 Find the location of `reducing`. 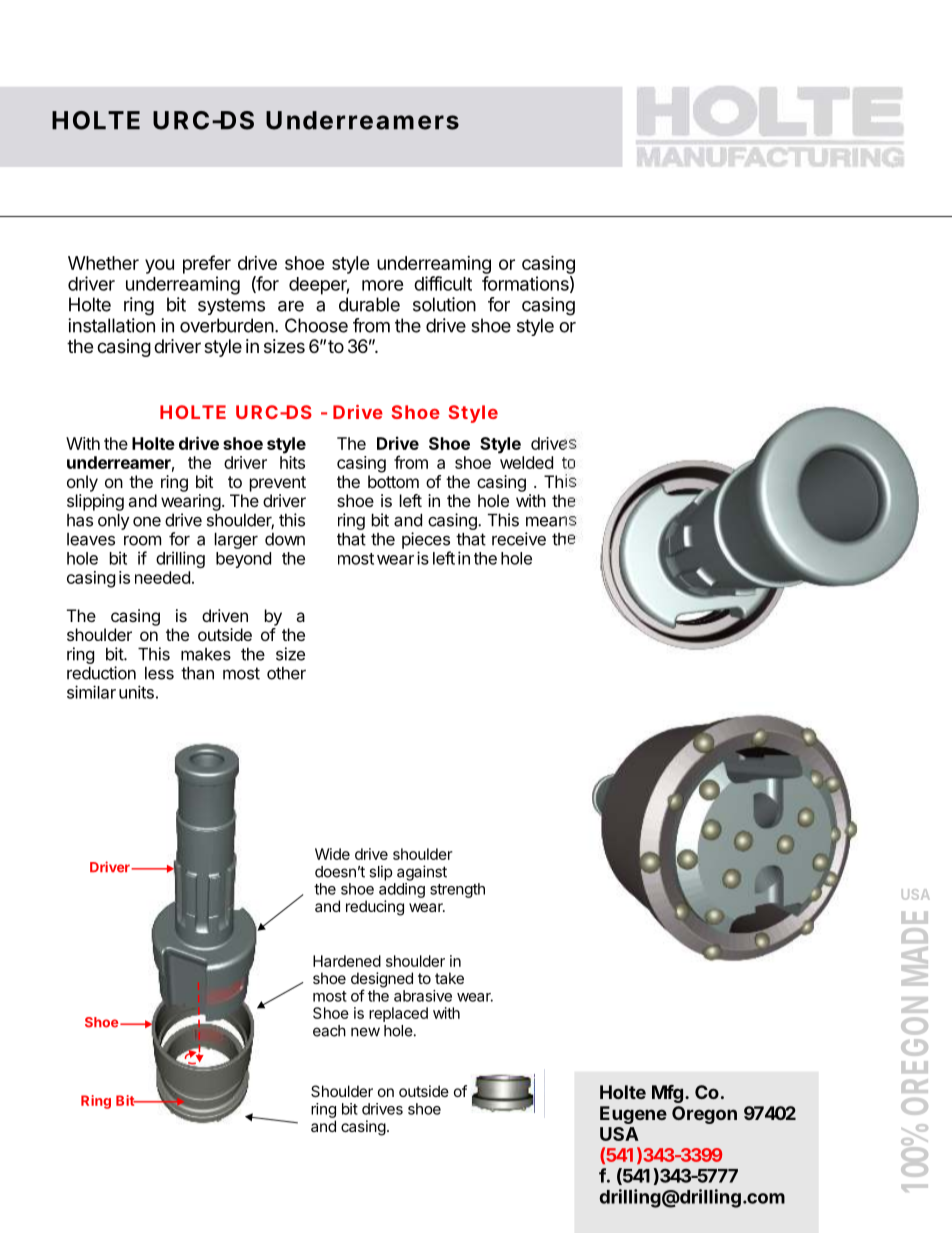

reducing is located at coordinates (375, 908).
